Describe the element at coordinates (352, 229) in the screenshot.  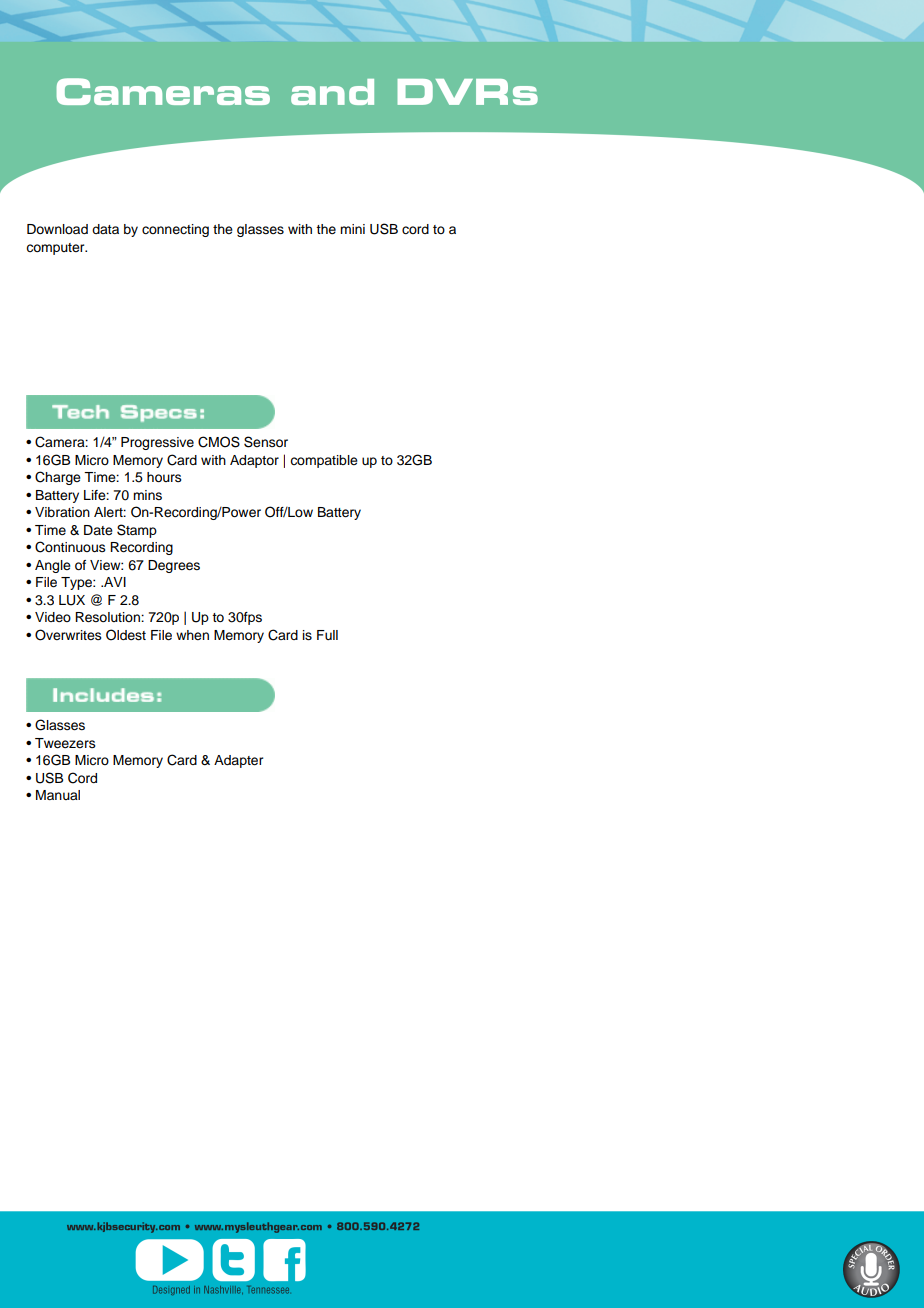
I see `mini` at that location.
